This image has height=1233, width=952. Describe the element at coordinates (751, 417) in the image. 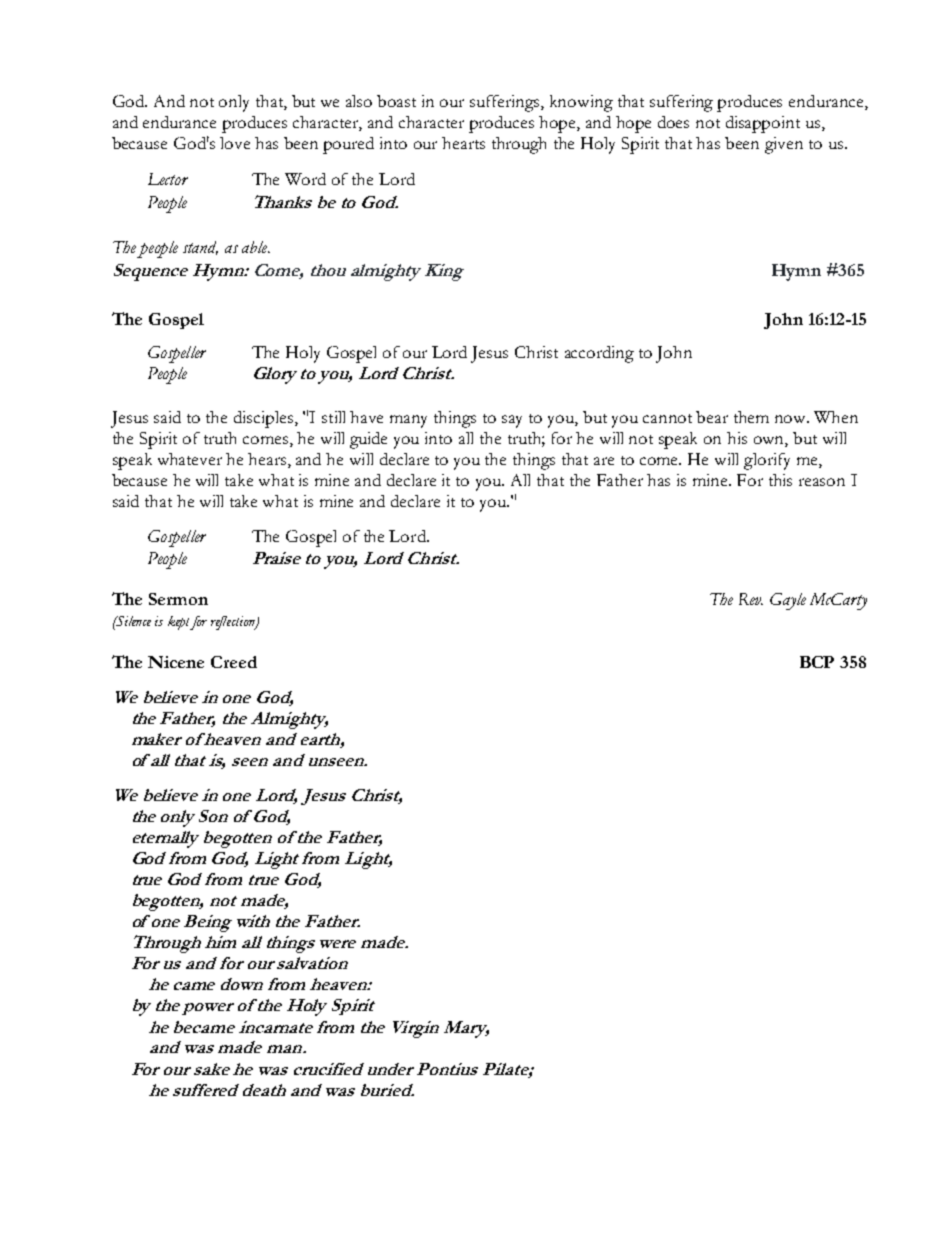

I see `them` at that location.
